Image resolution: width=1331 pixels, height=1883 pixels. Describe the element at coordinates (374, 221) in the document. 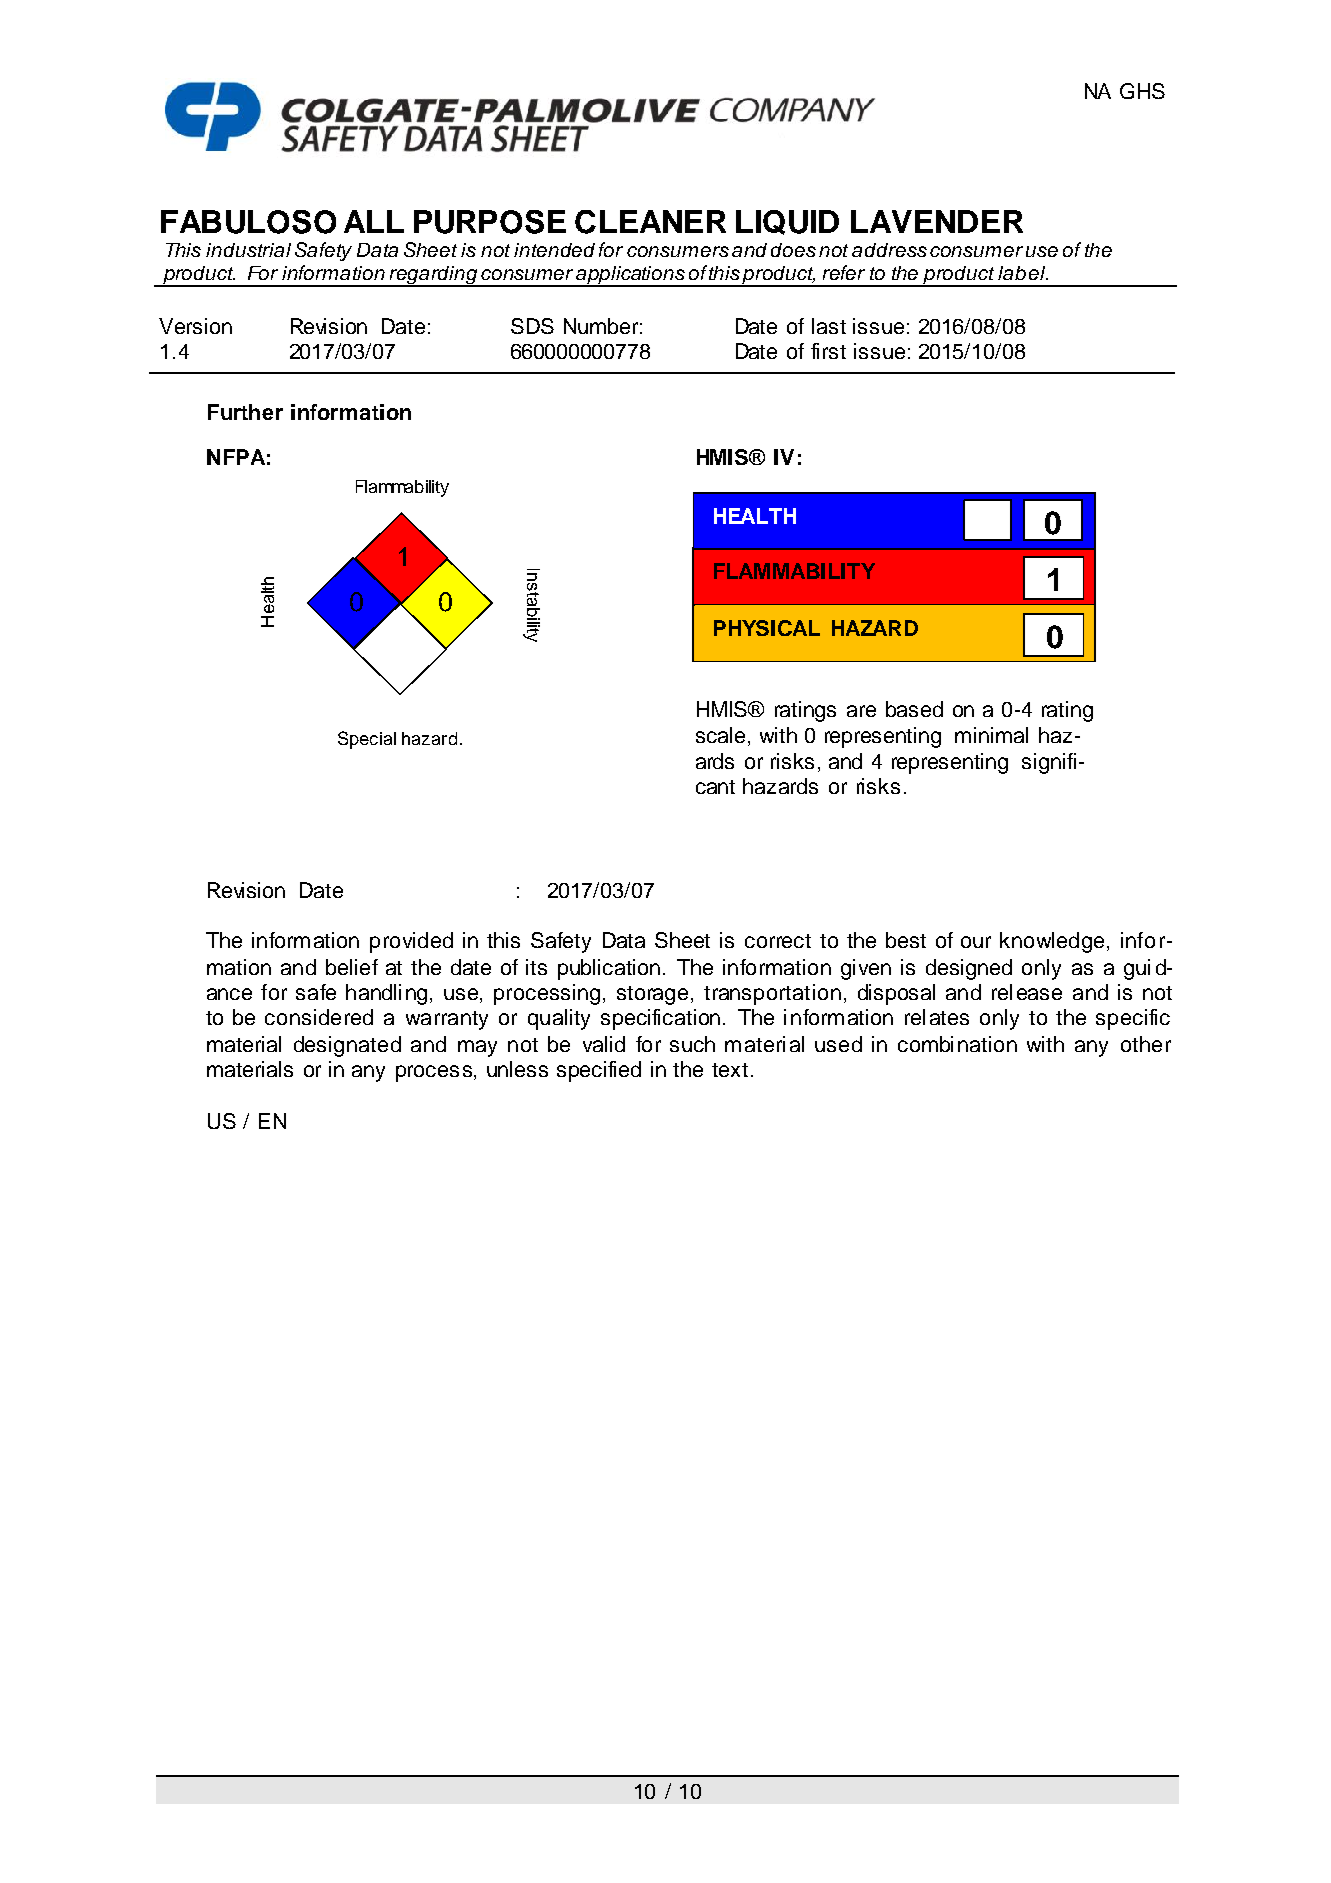

I see `ALL` at that location.
